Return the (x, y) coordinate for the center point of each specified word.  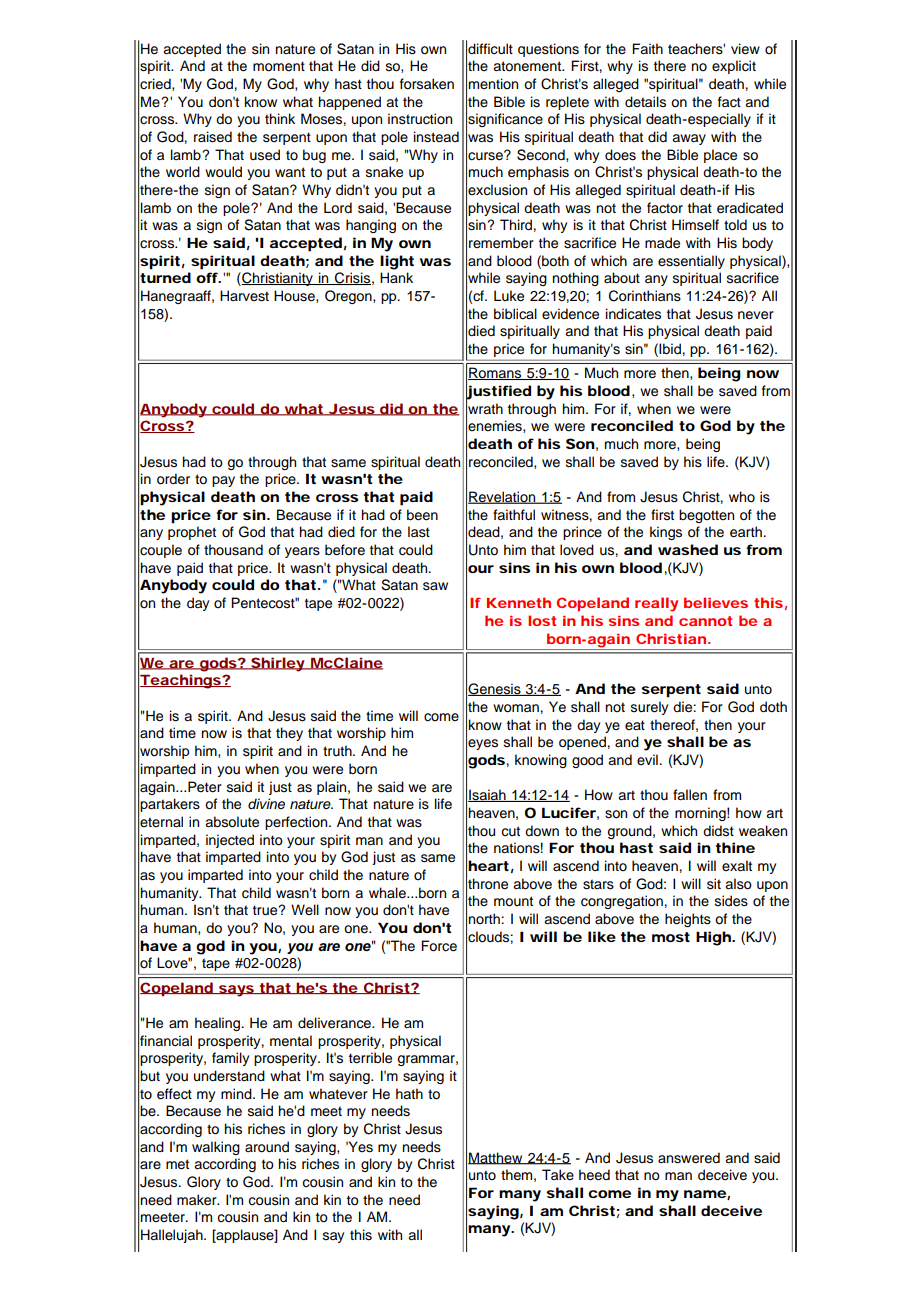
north (485, 918)
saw (435, 586)
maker (198, 1200)
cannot (705, 621)
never (756, 315)
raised (213, 137)
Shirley (277, 664)
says (236, 991)
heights (688, 920)
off (208, 277)
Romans (496, 373)
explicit (734, 67)
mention (493, 83)
